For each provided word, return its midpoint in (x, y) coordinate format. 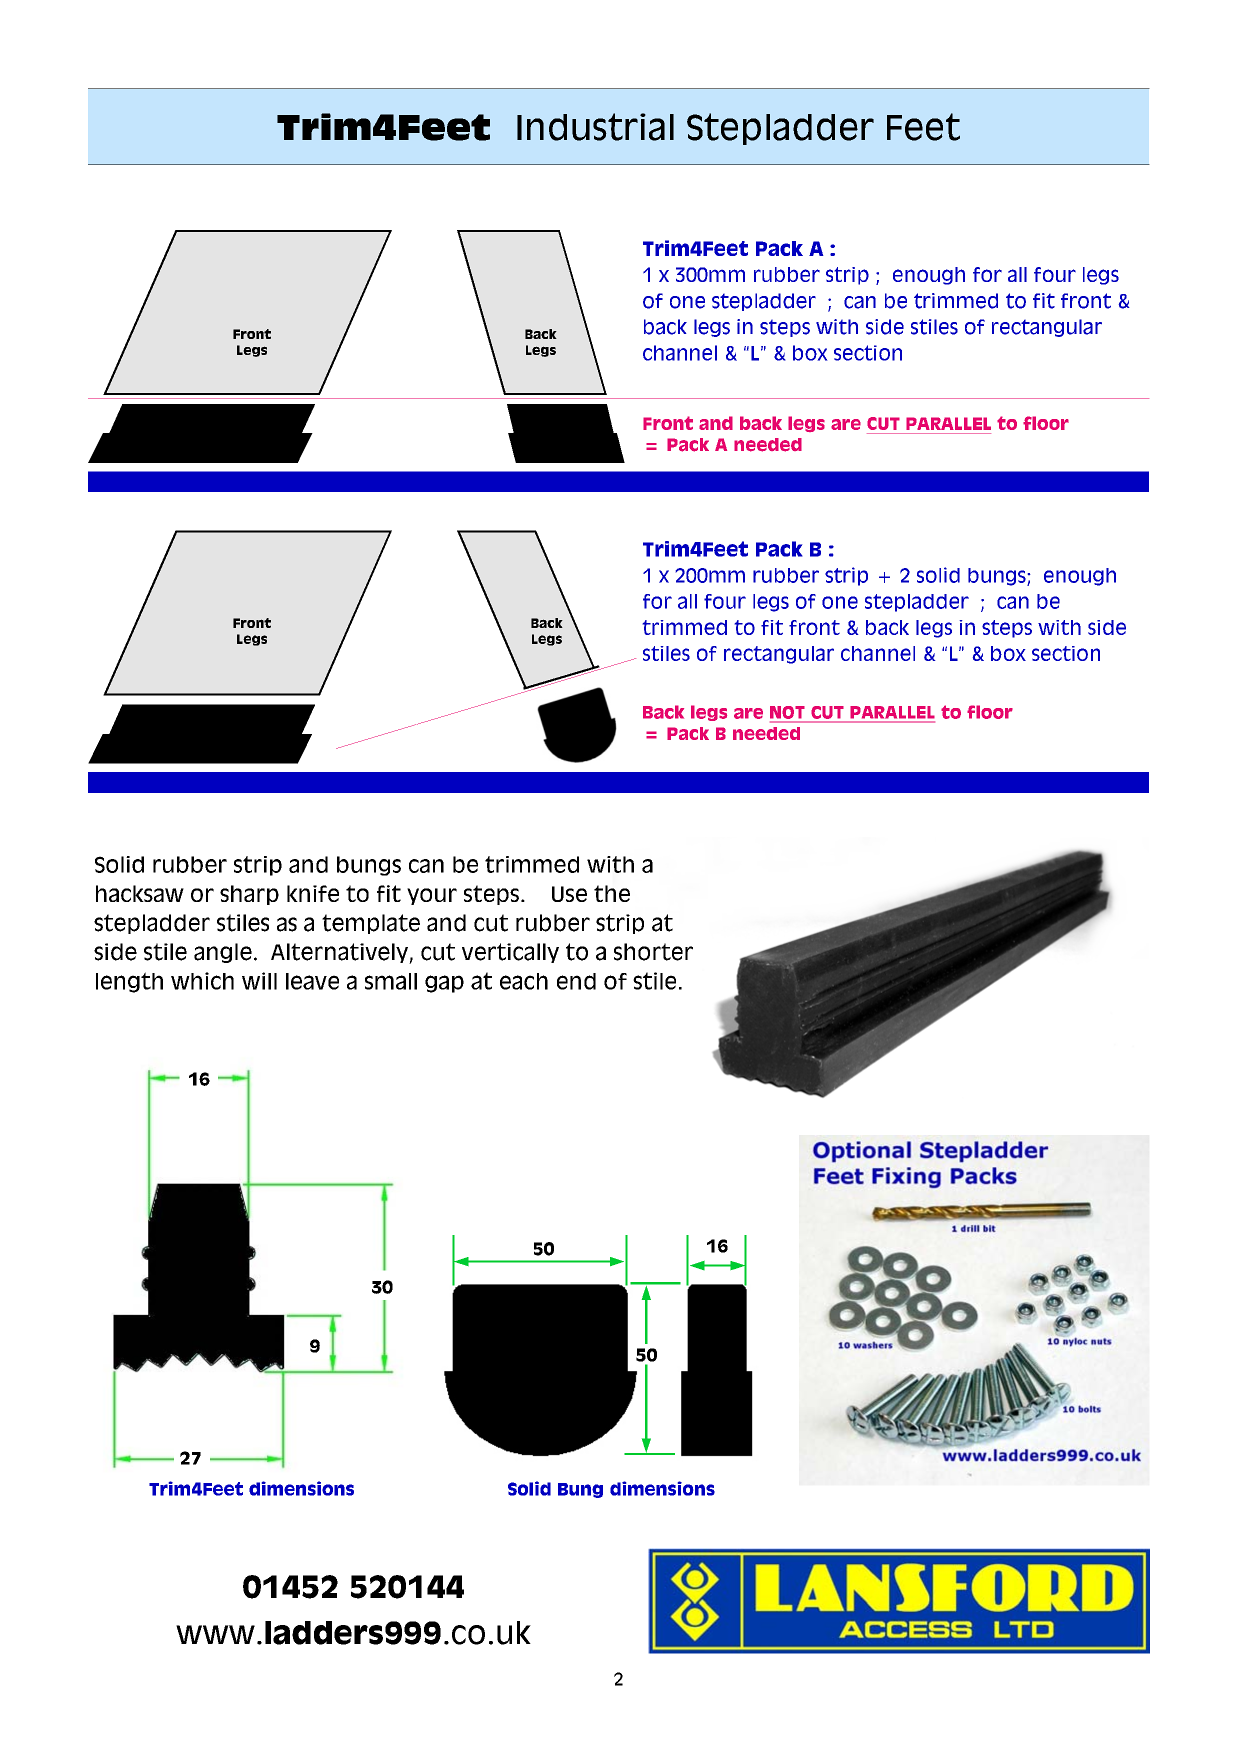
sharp (249, 895)
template (371, 924)
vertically (510, 953)
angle (223, 953)
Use (569, 894)
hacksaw (140, 893)
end (576, 981)
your (432, 896)
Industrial (595, 127)
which (202, 981)
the (612, 893)
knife (313, 893)
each (524, 981)
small (391, 981)
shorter (653, 952)
